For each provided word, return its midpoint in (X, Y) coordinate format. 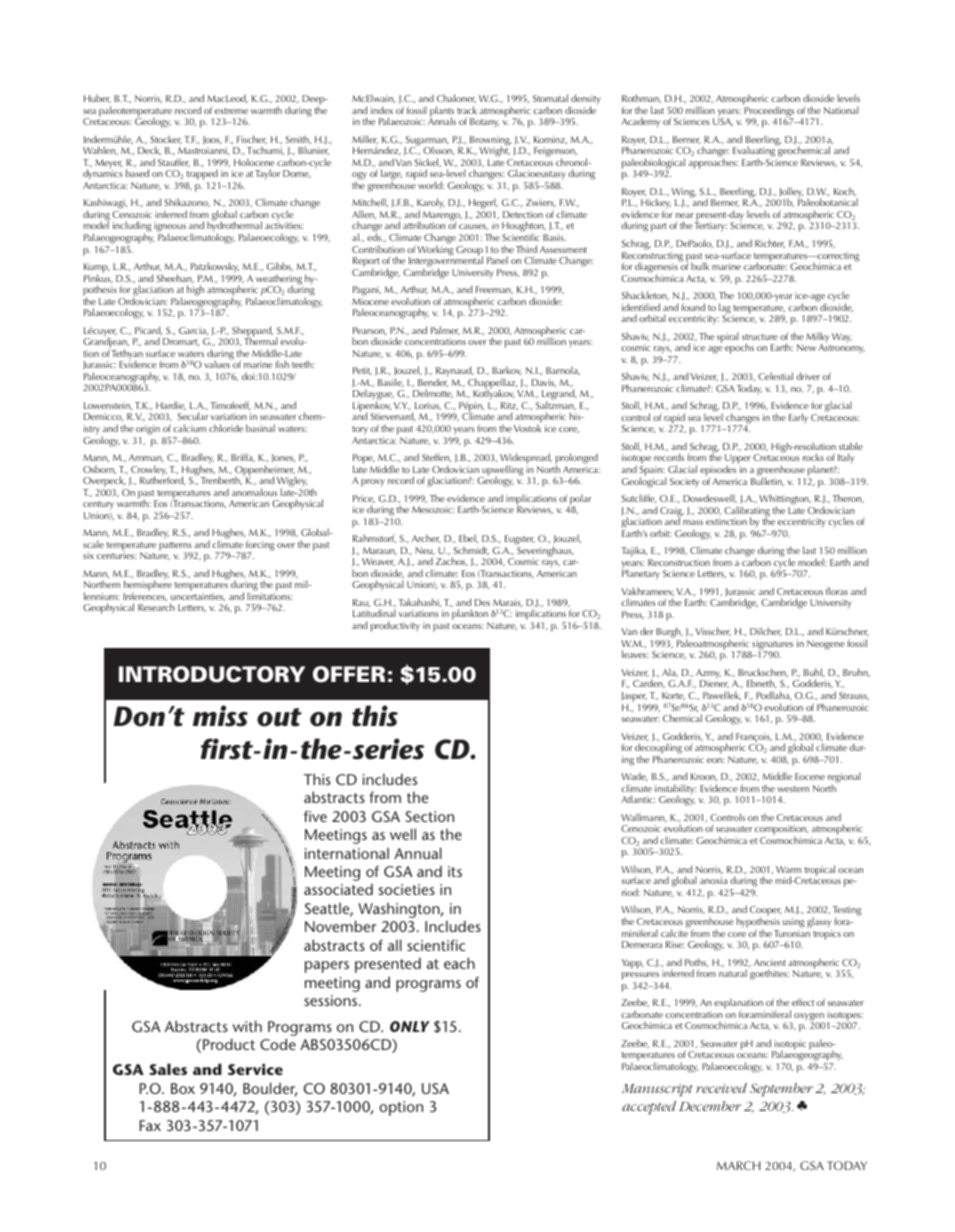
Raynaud (455, 373)
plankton (470, 616)
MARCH (738, 1165)
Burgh (669, 634)
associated (338, 889)
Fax (150, 1125)
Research (156, 607)
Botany (484, 123)
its (455, 871)
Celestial (775, 376)
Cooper (766, 912)
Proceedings (768, 111)
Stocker (166, 140)
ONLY (410, 1026)
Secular (193, 416)
